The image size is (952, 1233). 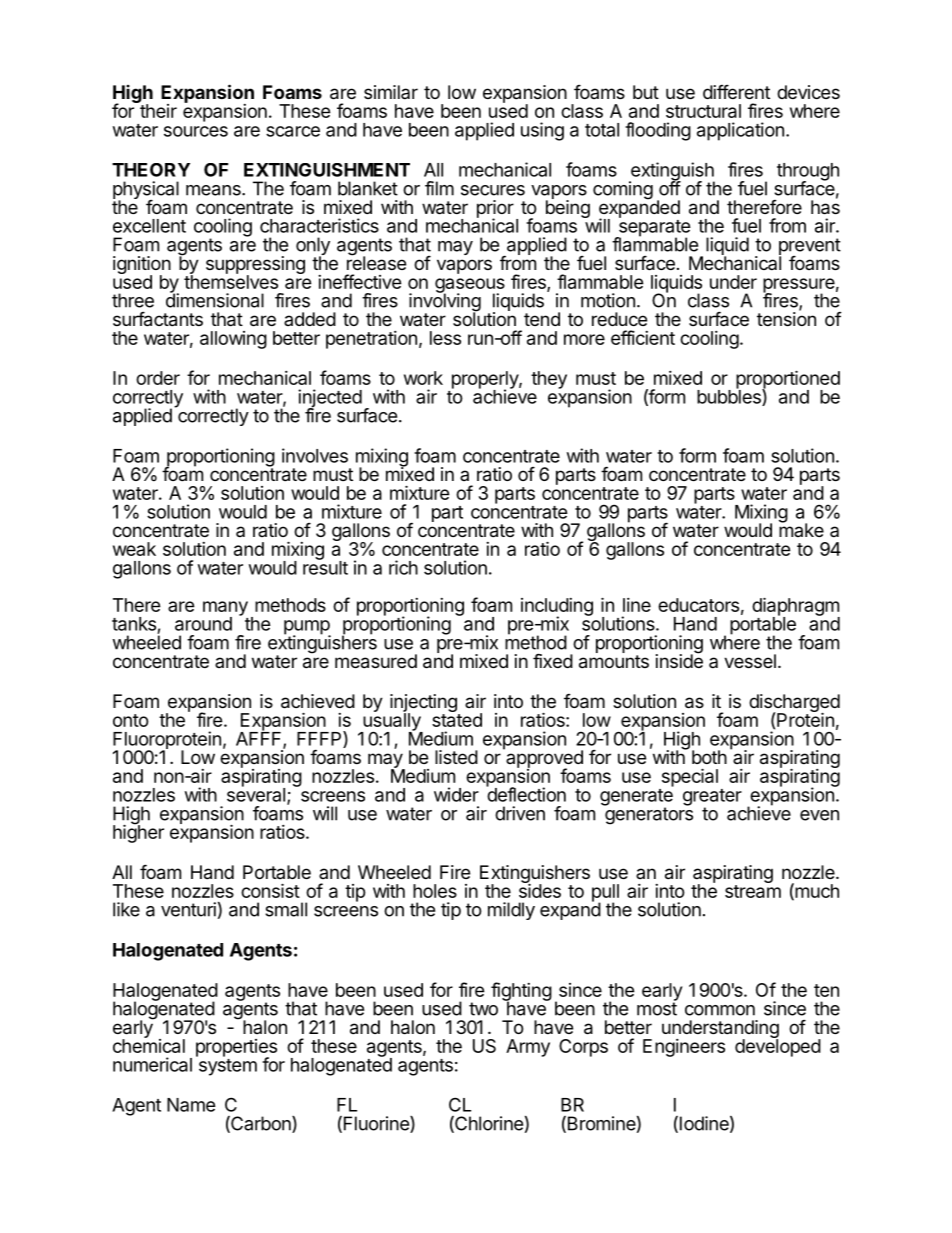 What do you see at coordinates (730, 397) in the document?
I see `bubbles` at bounding box center [730, 397].
